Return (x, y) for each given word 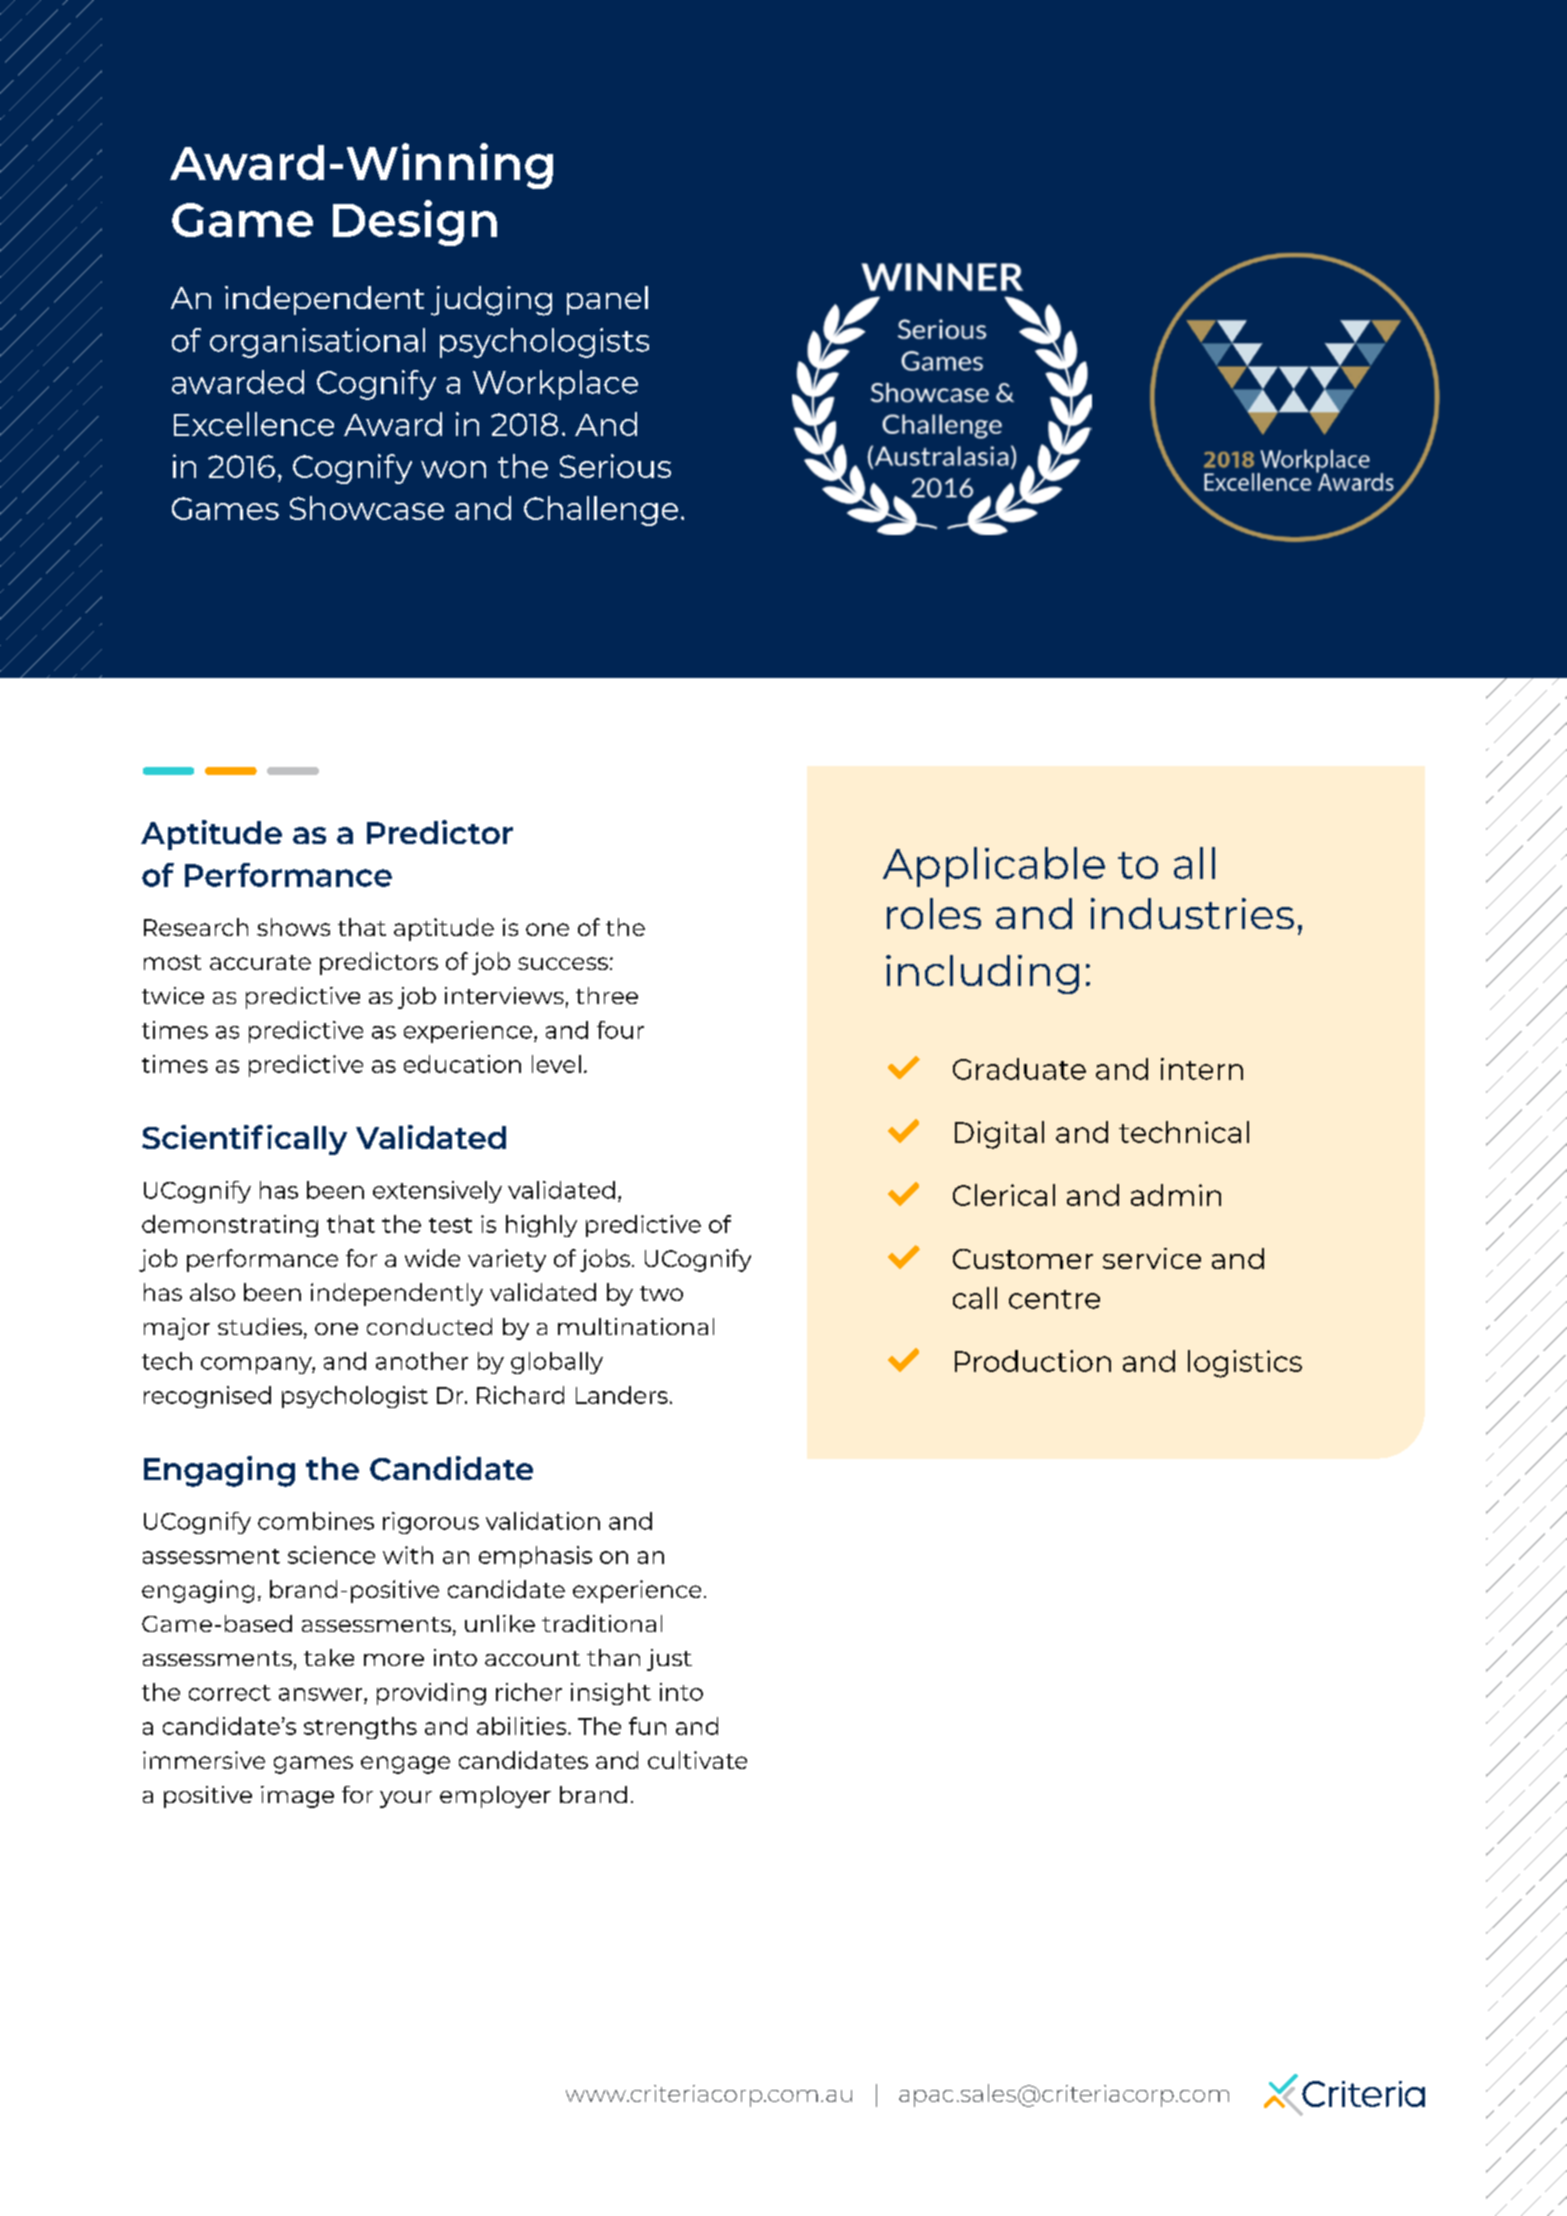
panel (607, 300)
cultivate (697, 1760)
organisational (317, 343)
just (669, 1660)
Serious (615, 466)
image (297, 1797)
